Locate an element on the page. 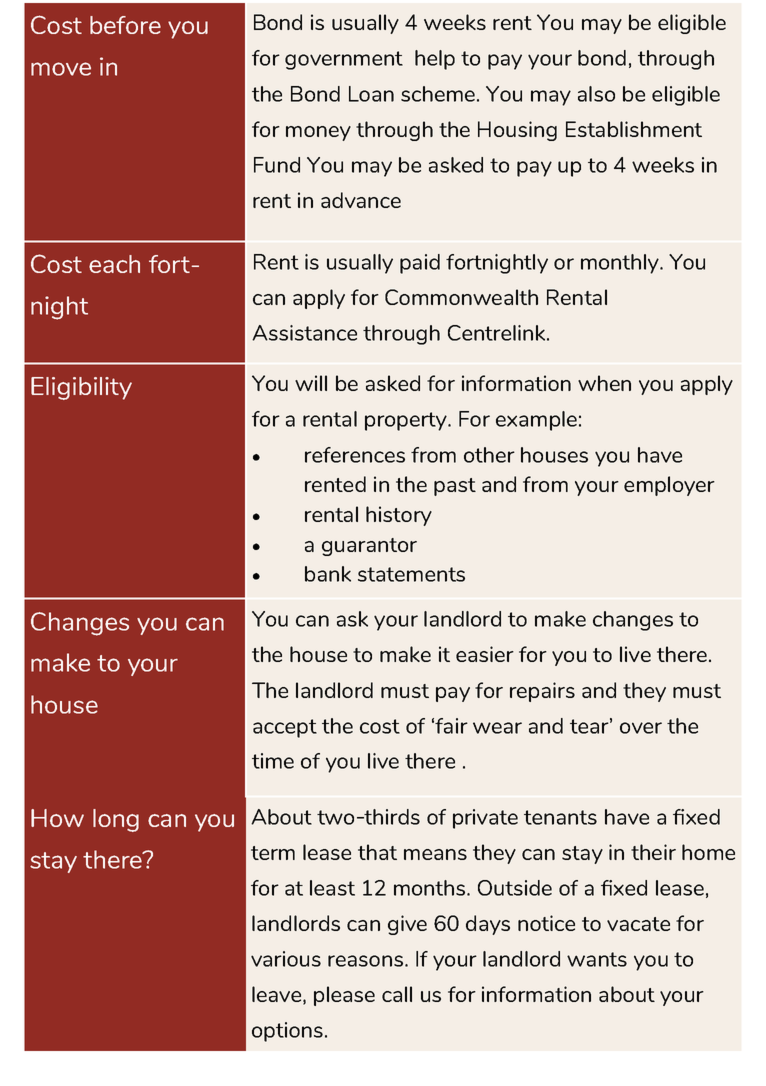  each is located at coordinates (114, 264).
